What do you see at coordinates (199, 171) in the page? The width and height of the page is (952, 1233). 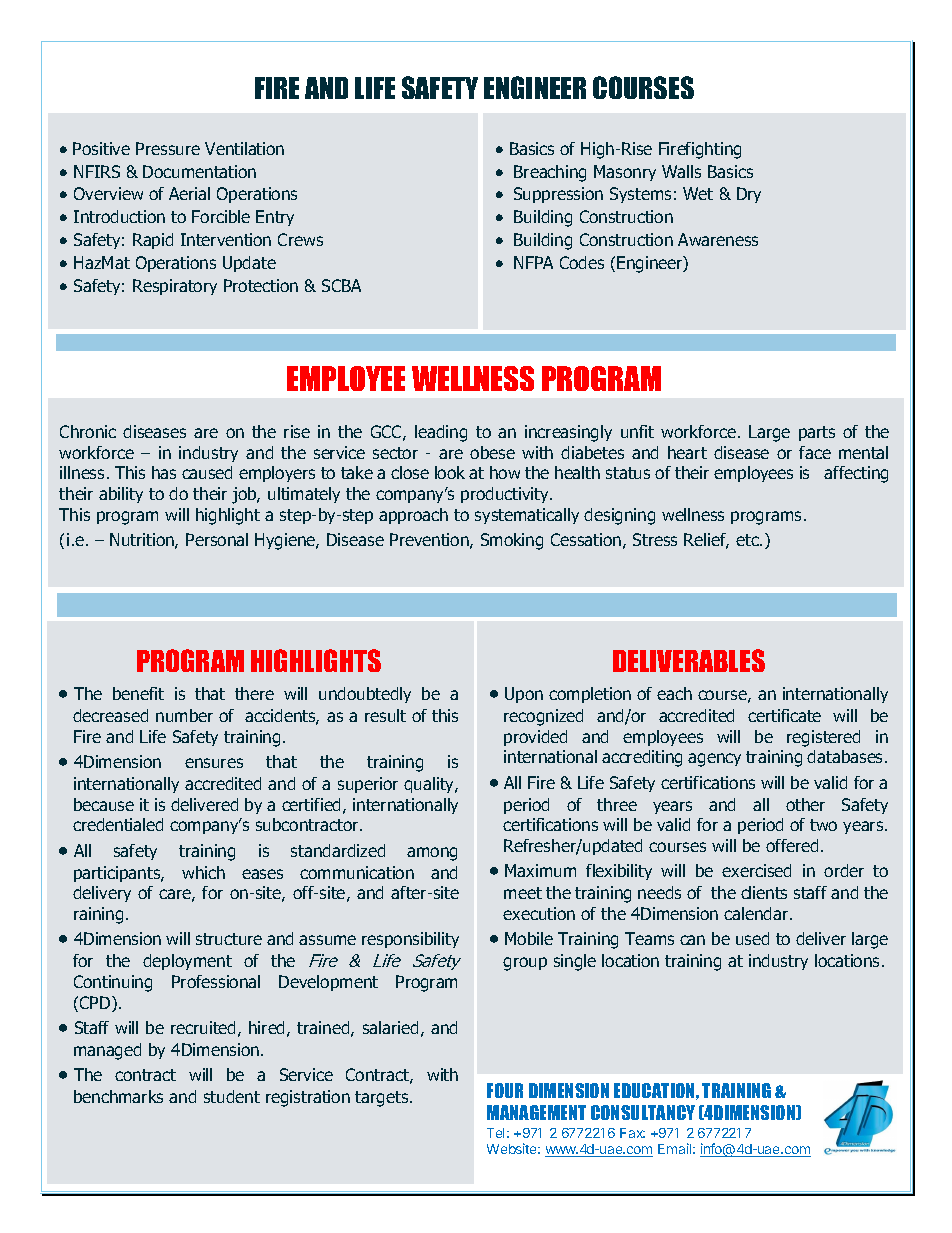 I see `Documentation` at bounding box center [199, 171].
